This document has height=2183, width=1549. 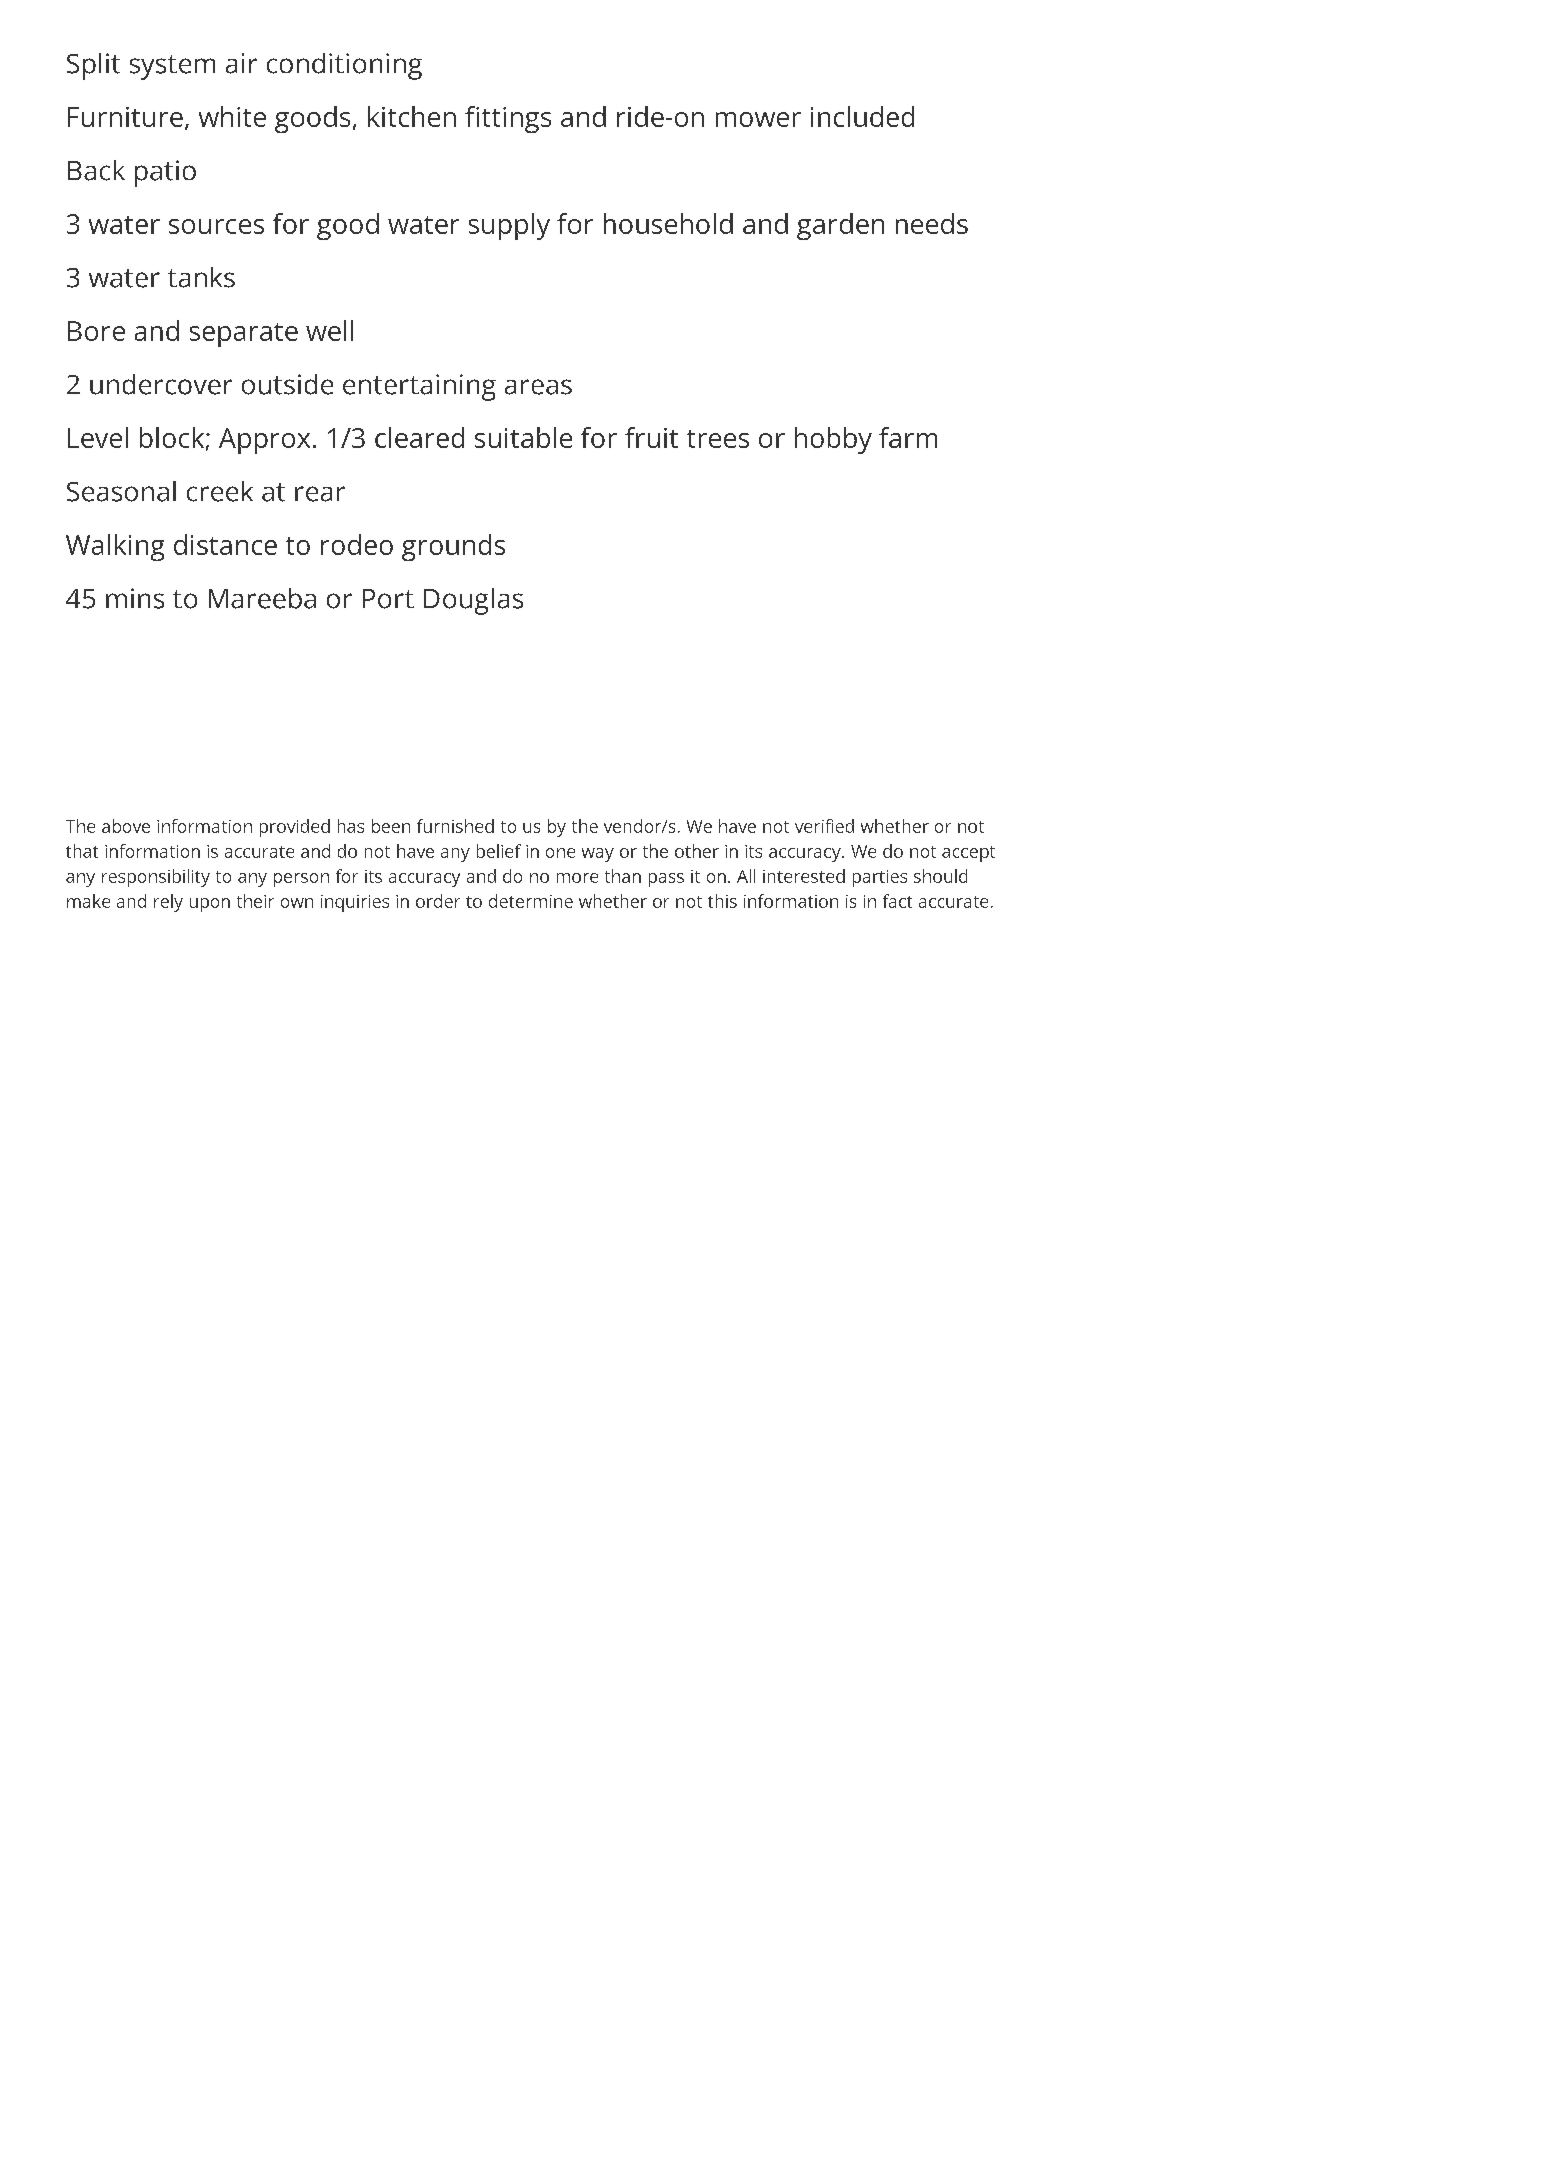 I want to click on hobby, so click(x=833, y=440).
